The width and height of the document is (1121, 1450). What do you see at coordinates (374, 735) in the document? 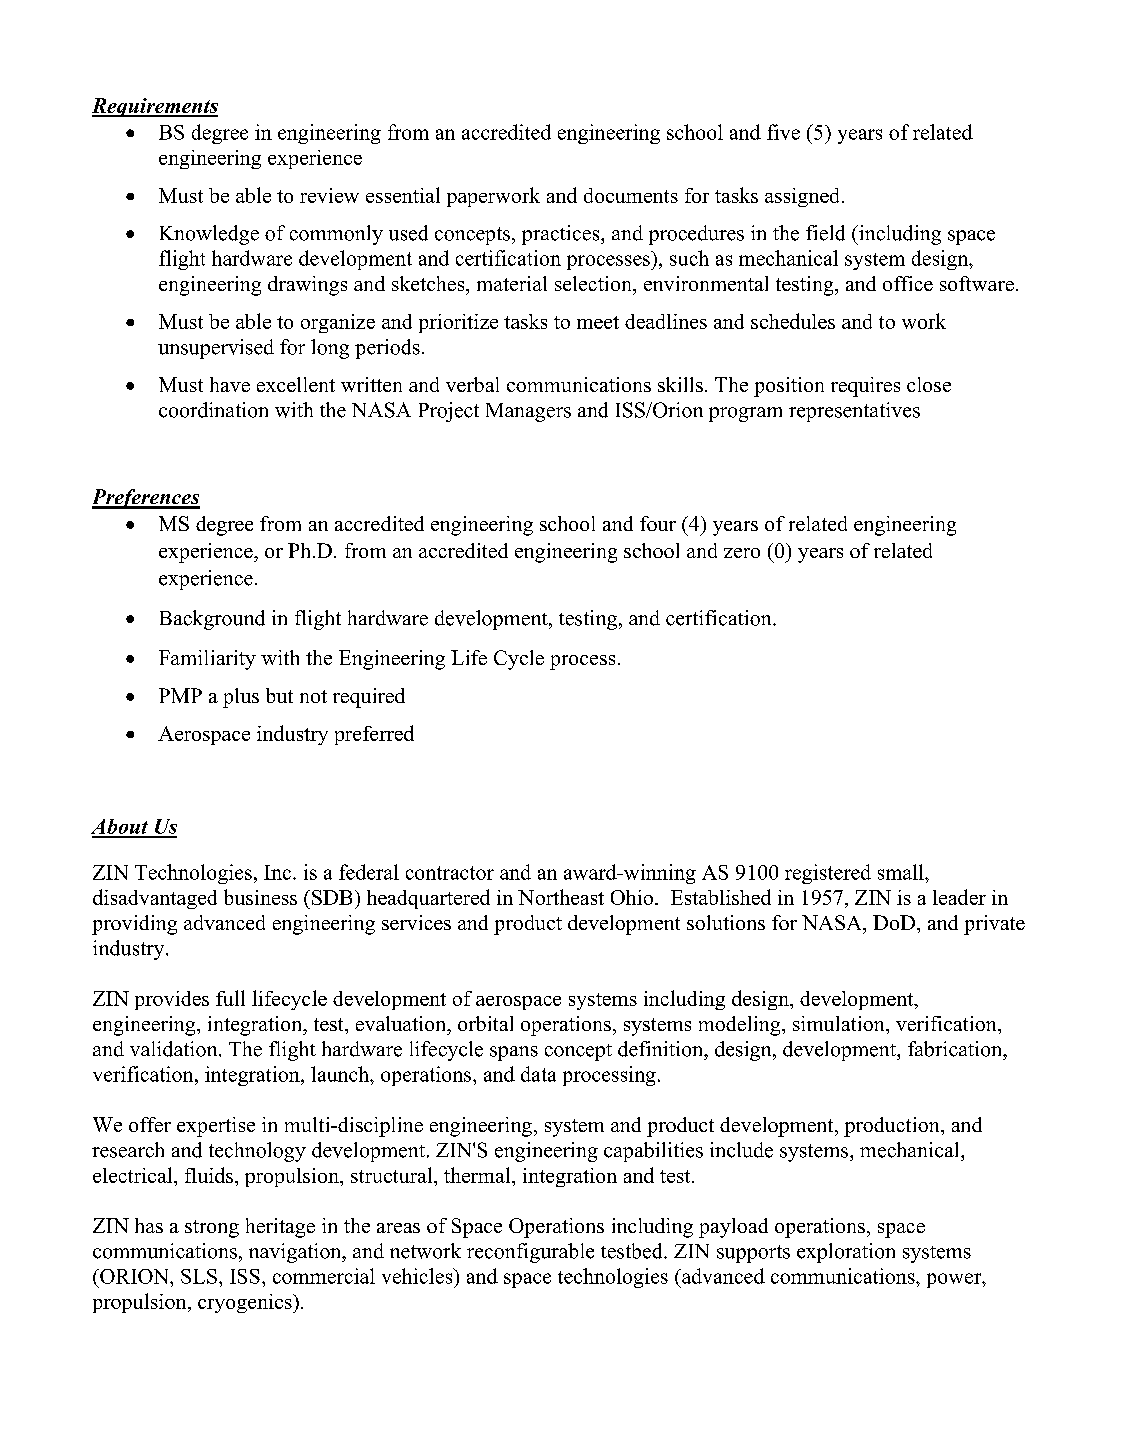
I see `preferred` at bounding box center [374, 735].
